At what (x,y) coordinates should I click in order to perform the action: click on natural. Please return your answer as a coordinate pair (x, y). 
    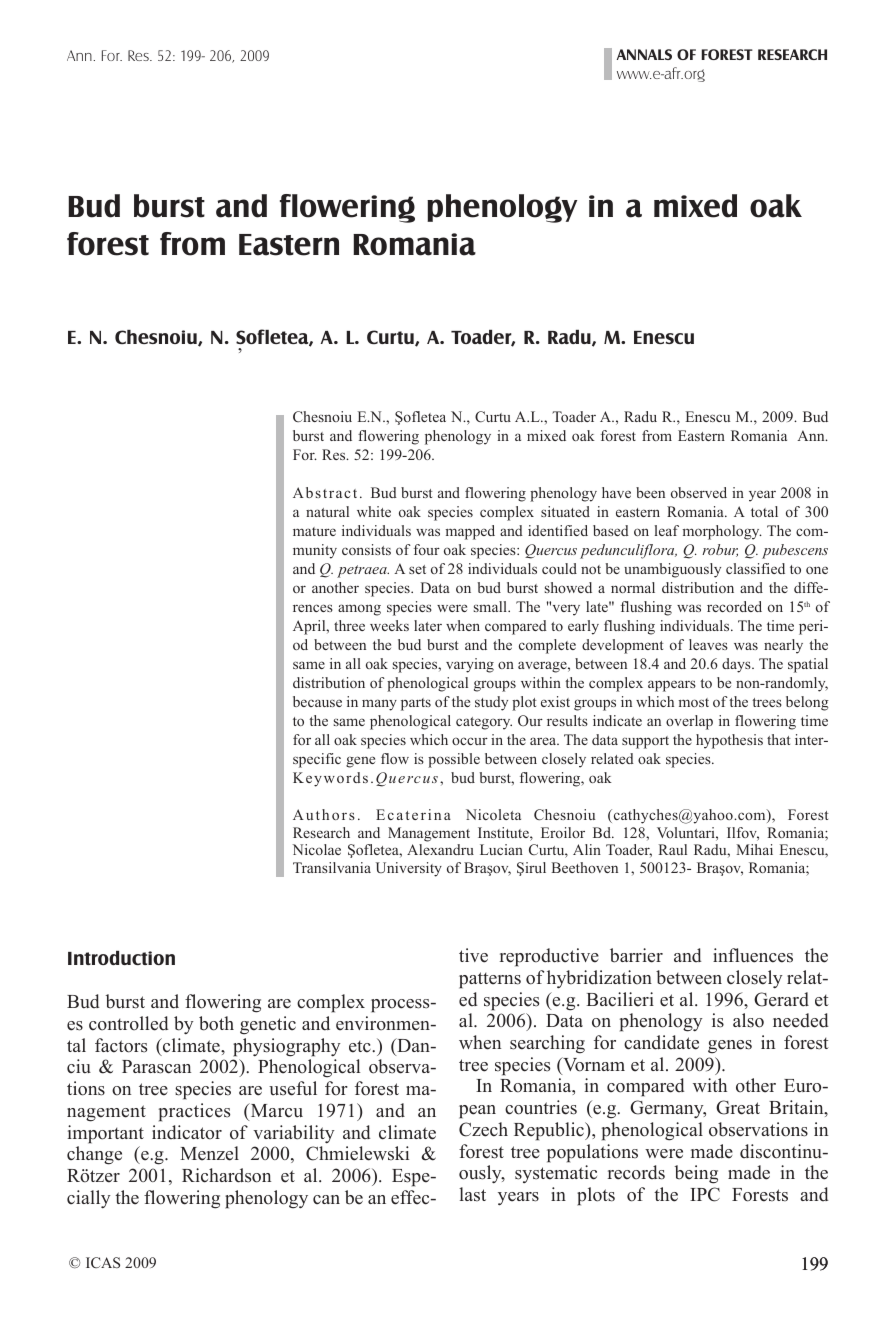
    Looking at the image, I should click on (327, 511).
